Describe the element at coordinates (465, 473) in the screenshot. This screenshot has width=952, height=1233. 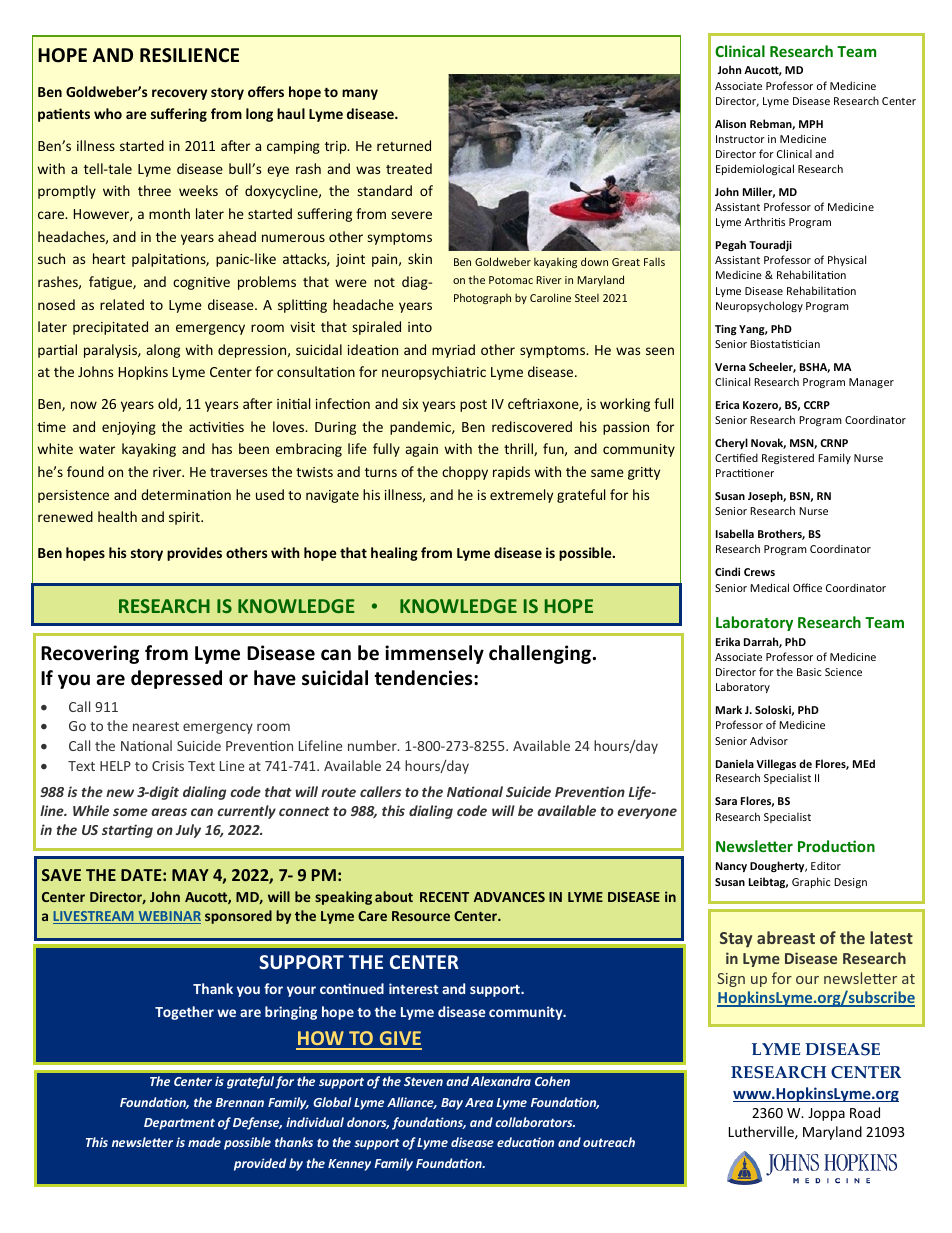
I see `choppy` at that location.
